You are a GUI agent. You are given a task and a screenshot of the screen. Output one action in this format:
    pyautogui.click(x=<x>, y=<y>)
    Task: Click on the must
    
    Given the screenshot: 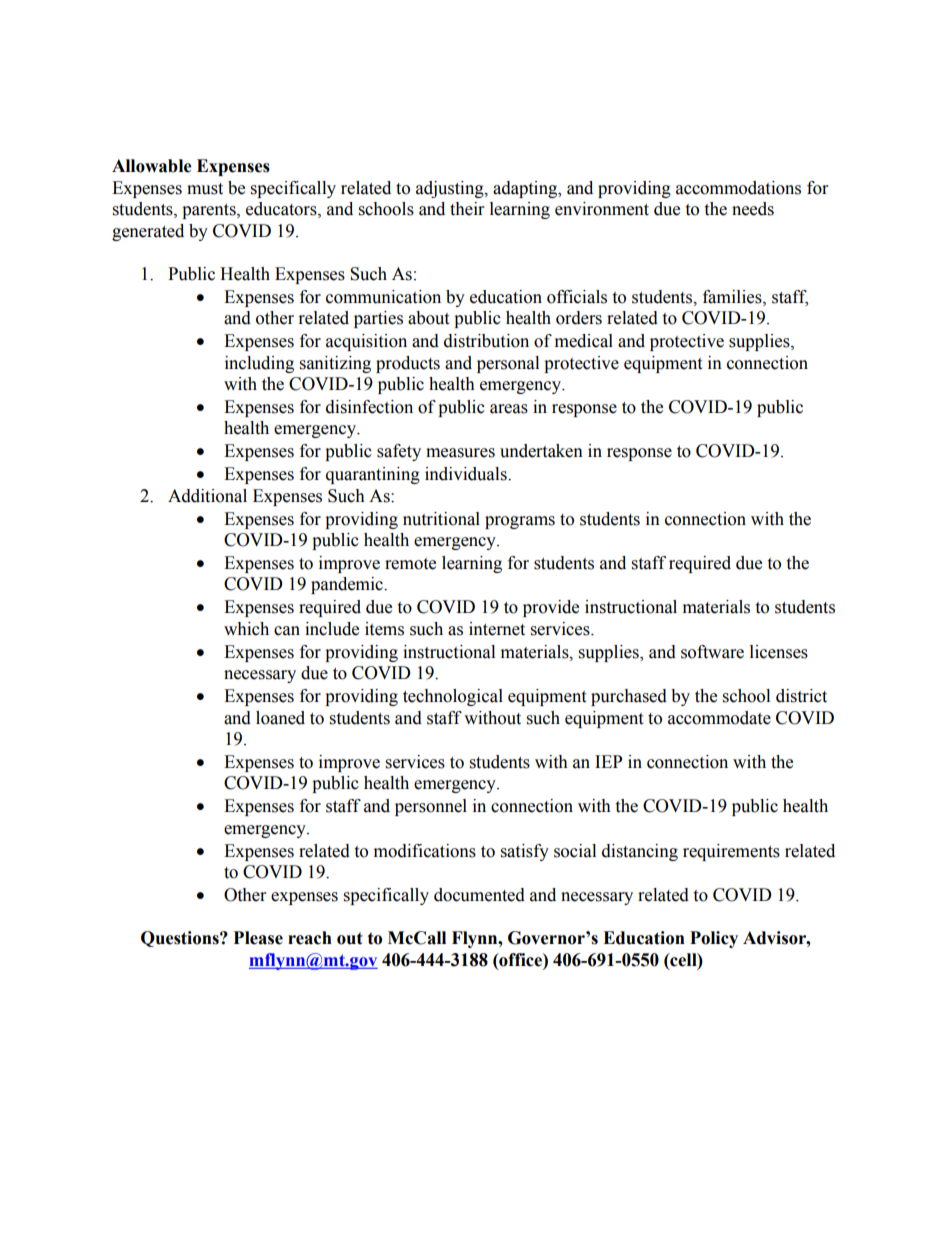 What is the action you would take?
    pyautogui.click(x=205, y=189)
